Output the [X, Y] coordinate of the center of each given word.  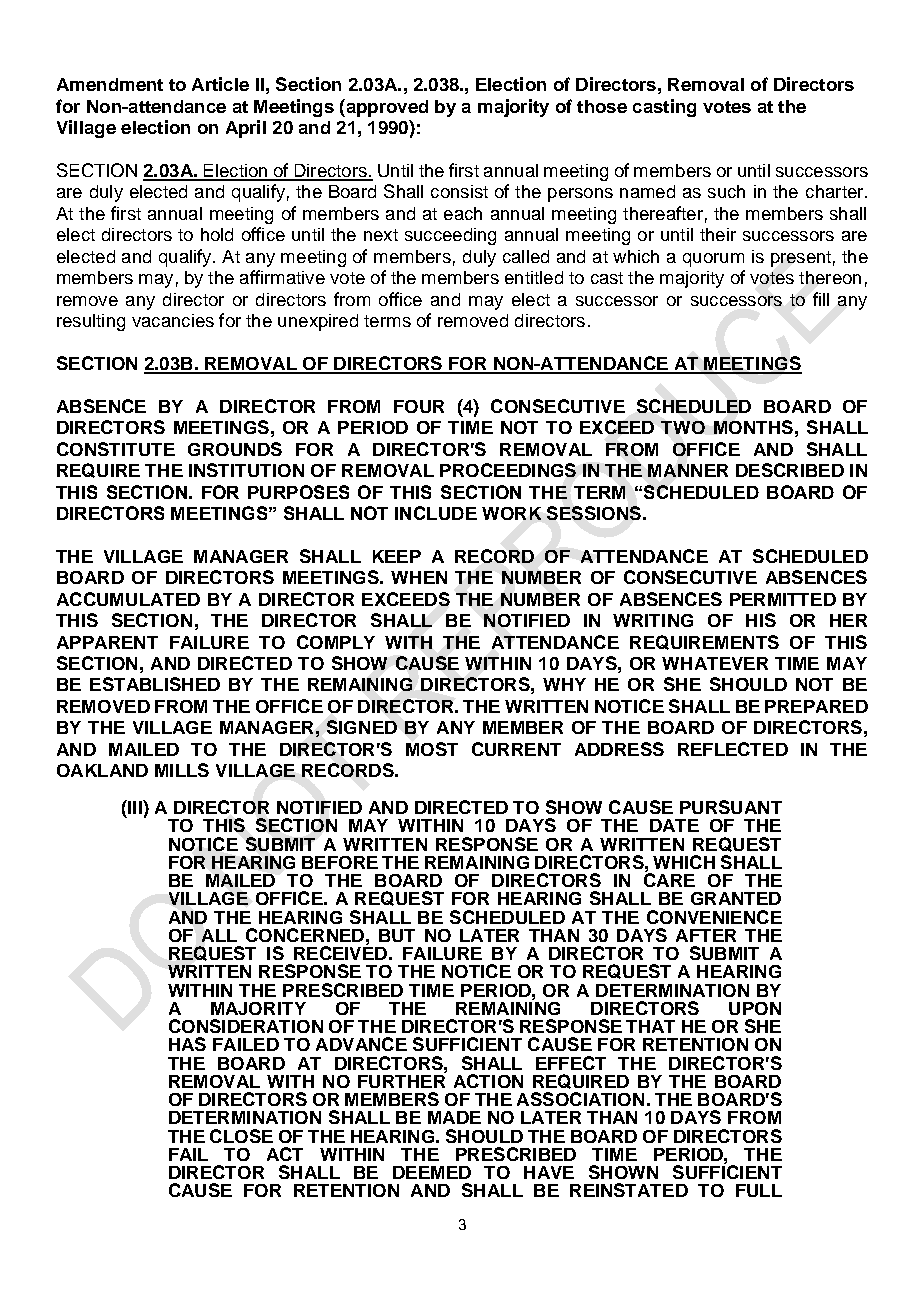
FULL [759, 1190]
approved [386, 108]
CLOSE [241, 1136]
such [726, 191]
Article [220, 84]
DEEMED [432, 1172]
